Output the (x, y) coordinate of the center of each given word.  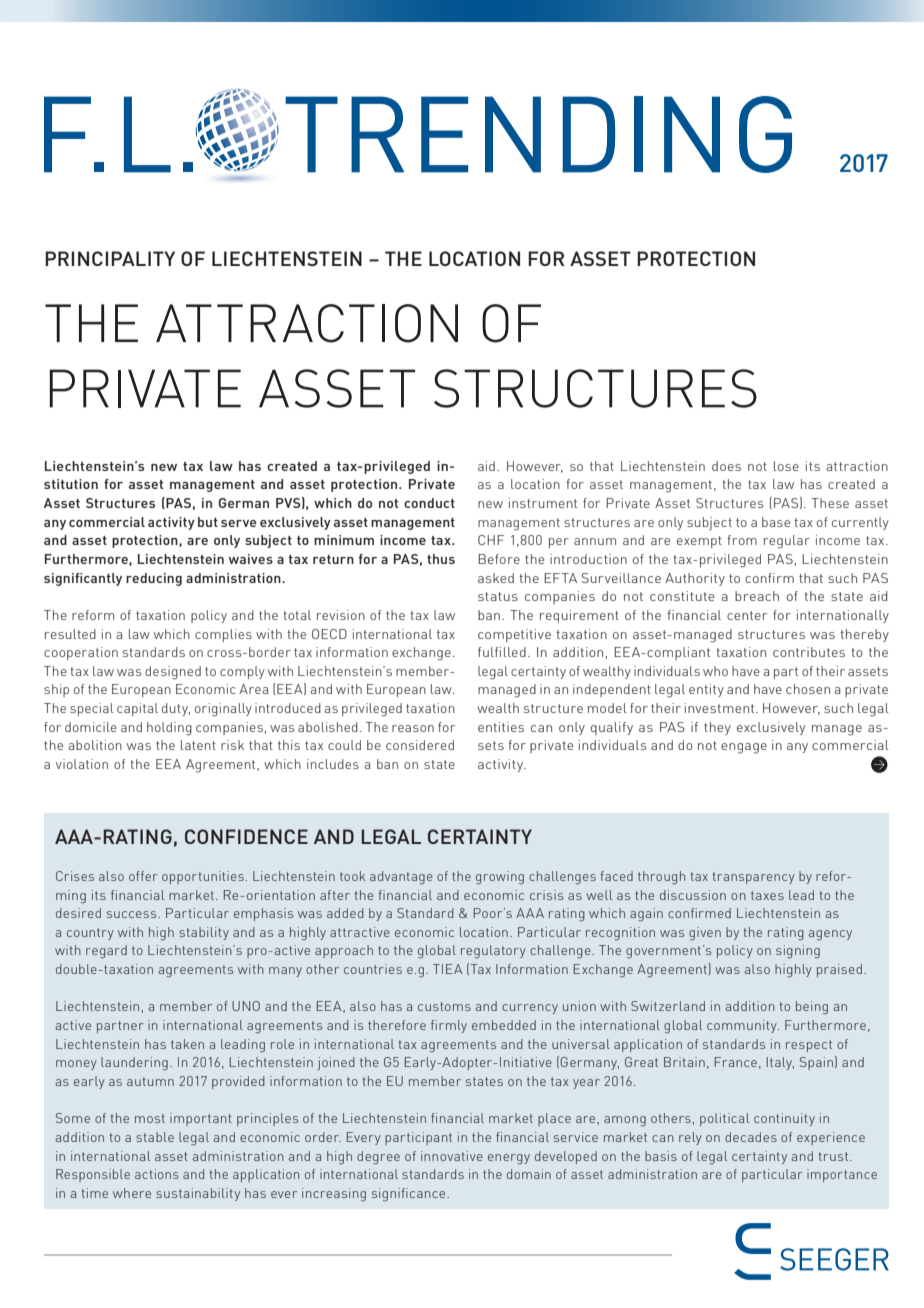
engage (744, 748)
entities (501, 727)
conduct (429, 503)
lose (786, 466)
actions (157, 1174)
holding (169, 729)
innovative (452, 1156)
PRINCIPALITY (110, 258)
